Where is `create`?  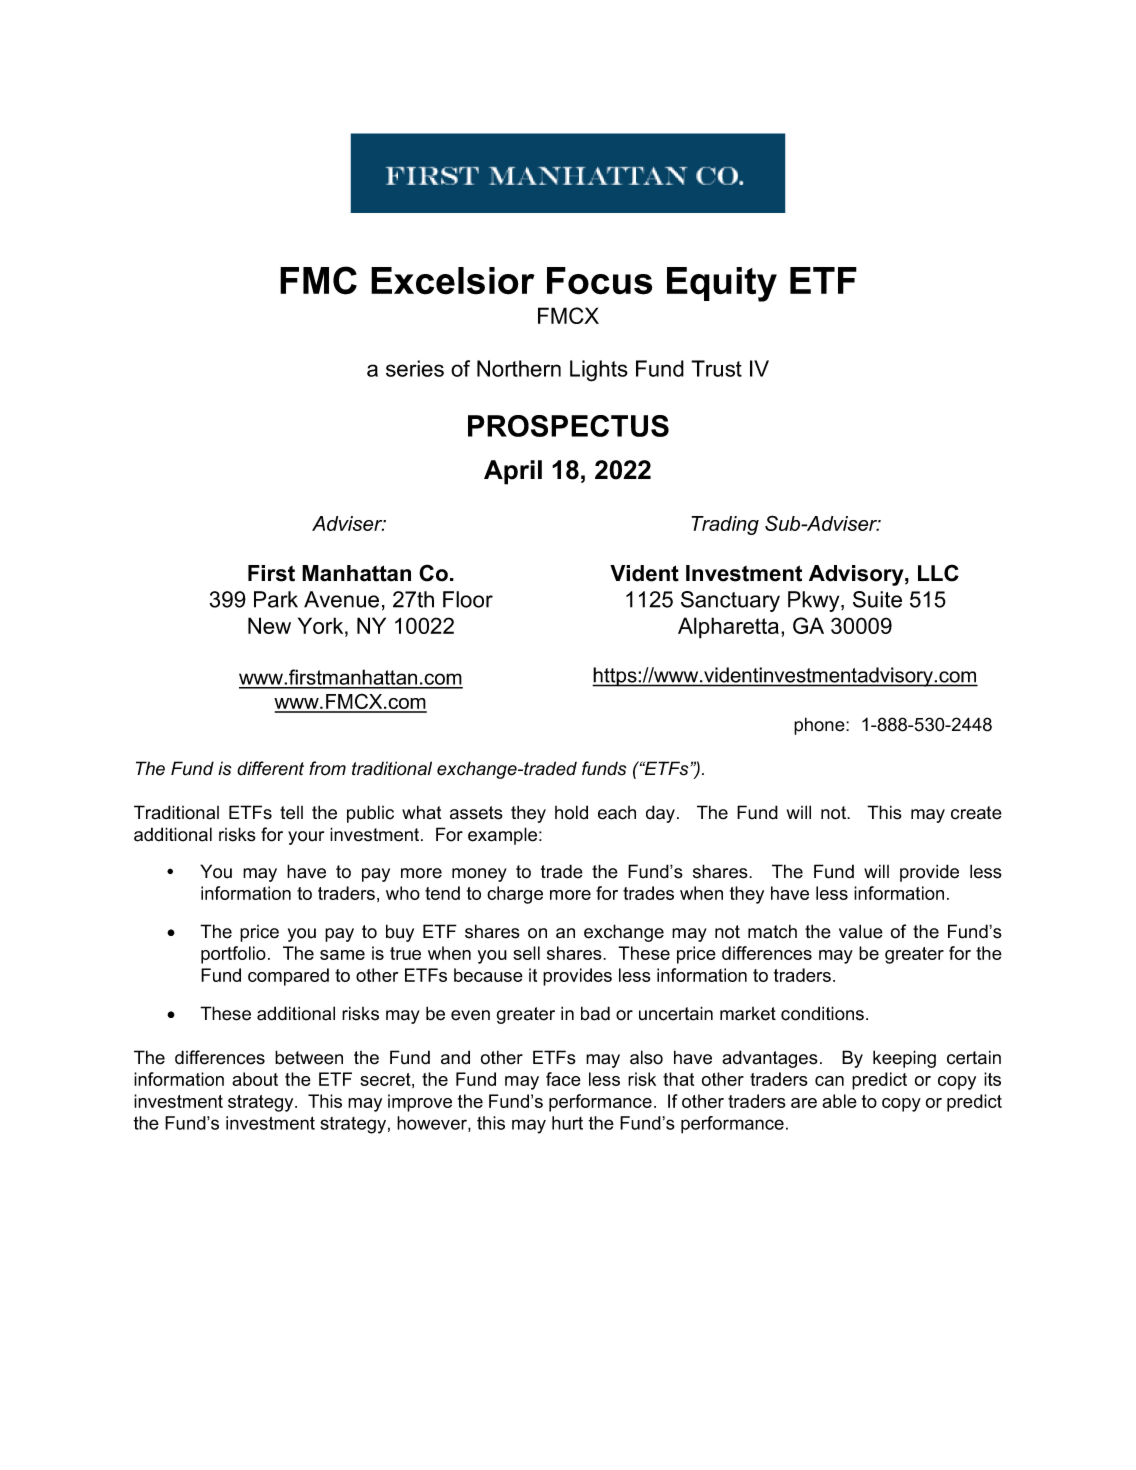 create is located at coordinates (976, 813).
